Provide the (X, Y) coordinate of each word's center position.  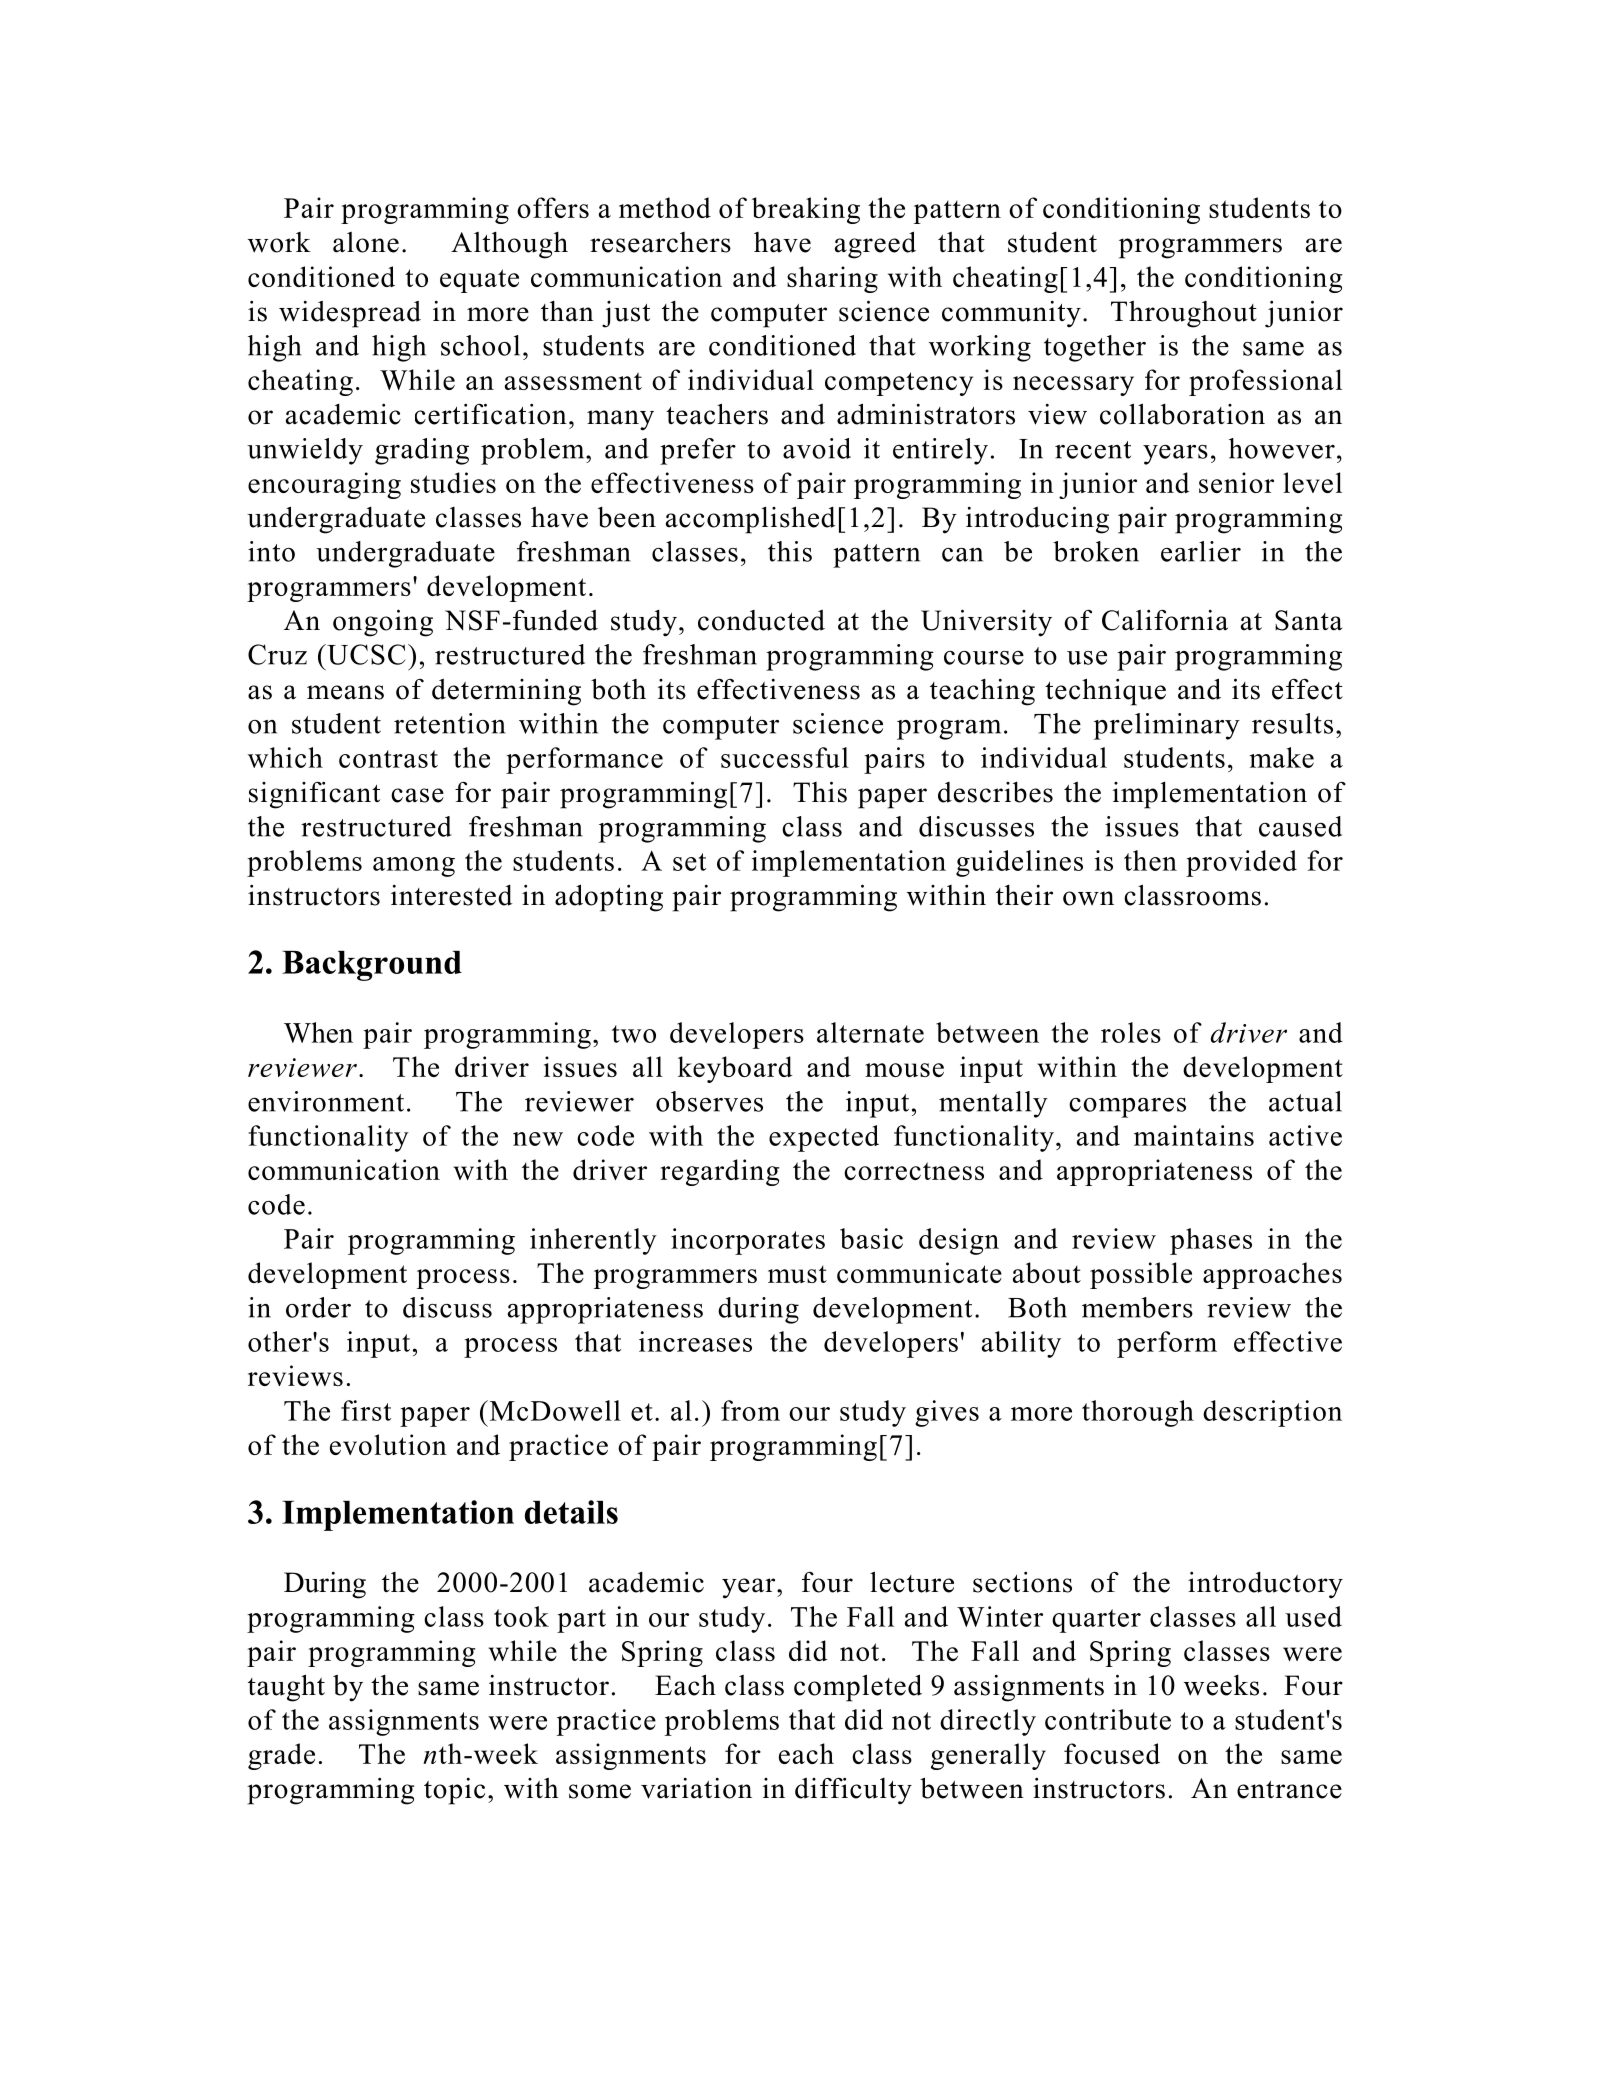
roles (1131, 1032)
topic (454, 1791)
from (750, 1410)
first (366, 1410)
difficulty (853, 1791)
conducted (761, 620)
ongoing (383, 623)
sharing (832, 279)
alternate (870, 1032)
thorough (1138, 1413)
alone (366, 242)
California (1165, 620)
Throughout (1184, 314)
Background (372, 966)
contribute (1108, 1719)
